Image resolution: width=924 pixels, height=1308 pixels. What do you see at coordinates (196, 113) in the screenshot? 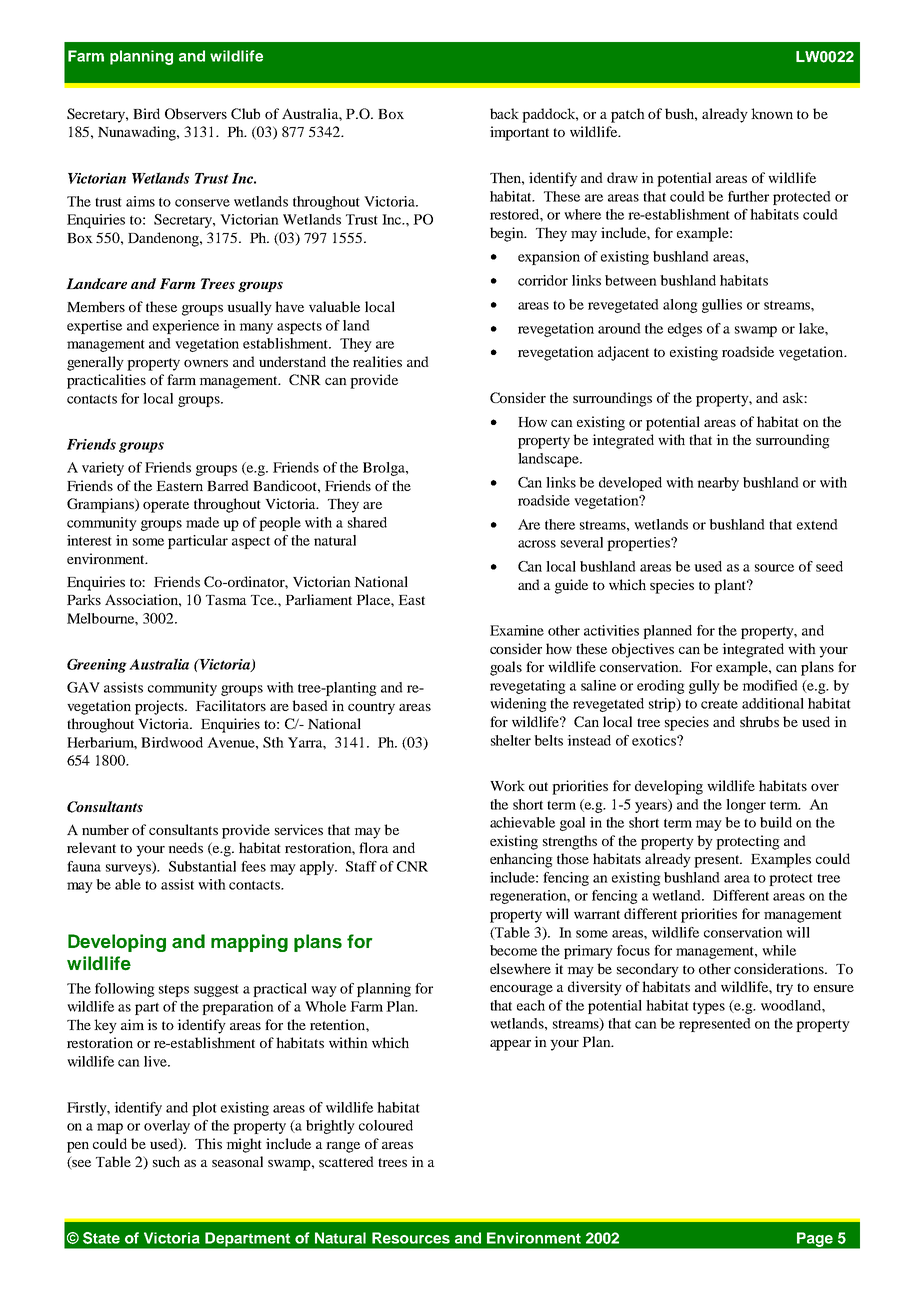
I see `Observers` at bounding box center [196, 113].
